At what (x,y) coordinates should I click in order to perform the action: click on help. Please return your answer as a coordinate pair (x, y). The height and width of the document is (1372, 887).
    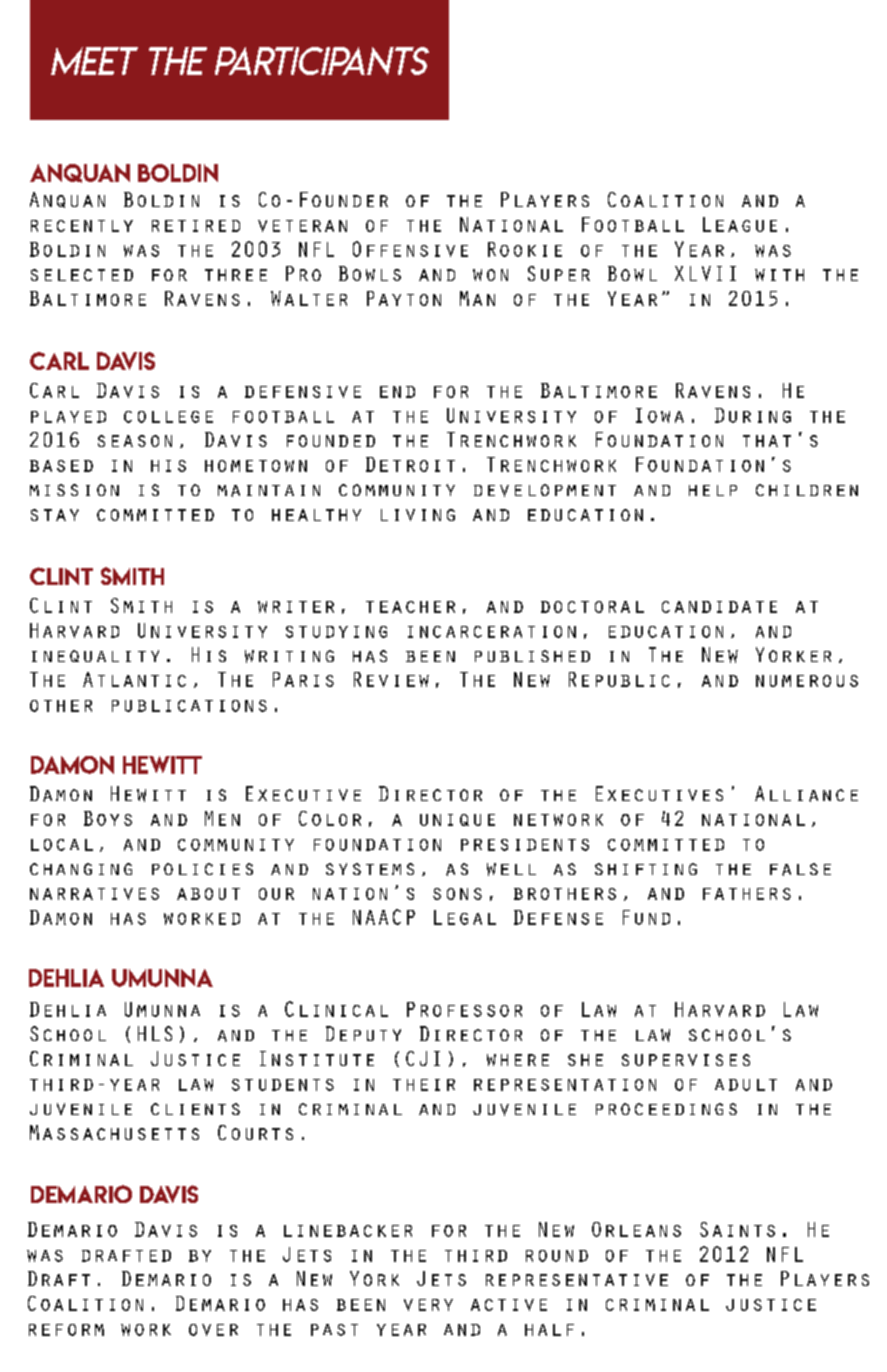
    Looking at the image, I should click on (713, 490).
